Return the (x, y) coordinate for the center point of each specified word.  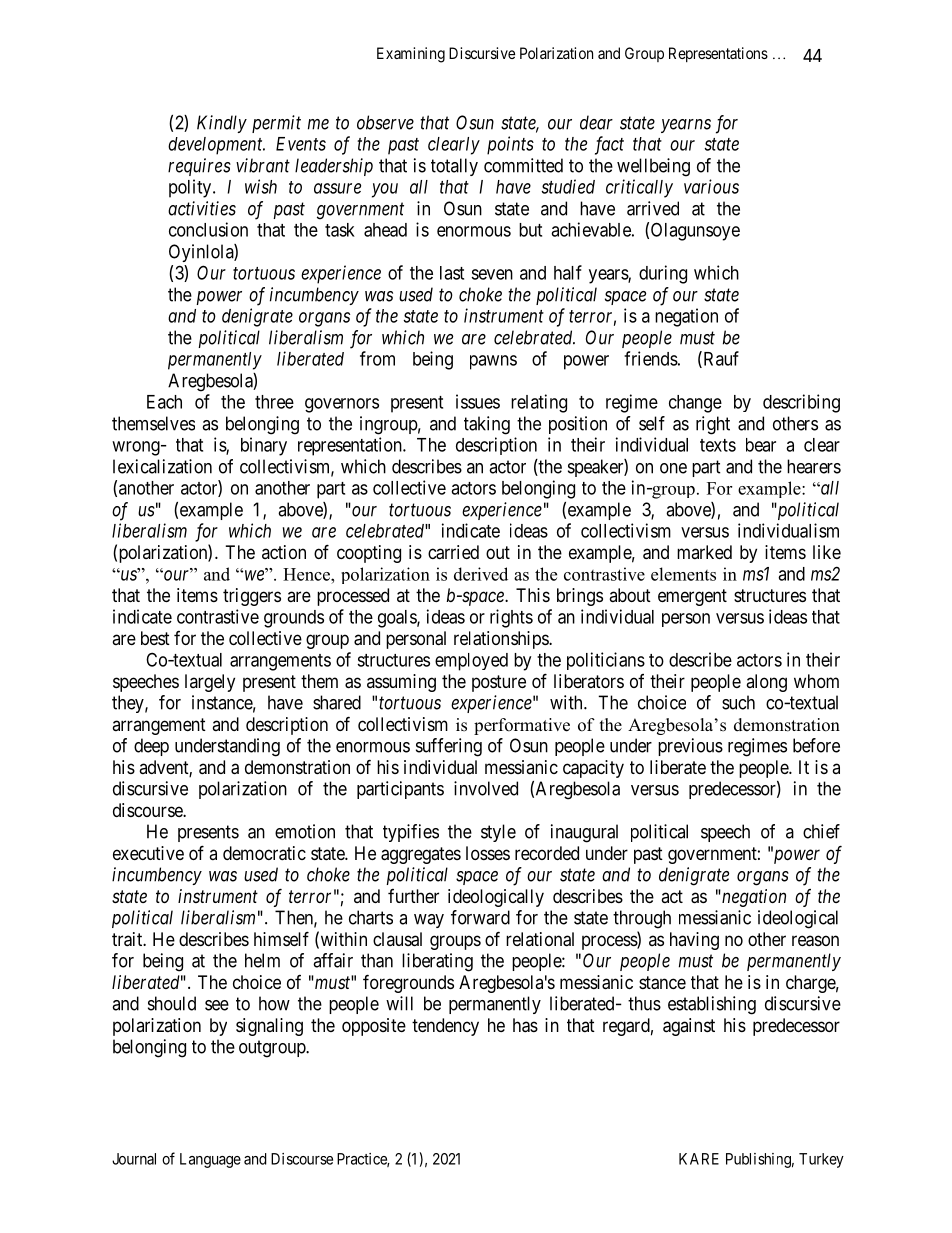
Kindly (222, 124)
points (510, 145)
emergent (692, 597)
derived (481, 574)
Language (210, 1160)
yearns (686, 126)
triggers (252, 597)
